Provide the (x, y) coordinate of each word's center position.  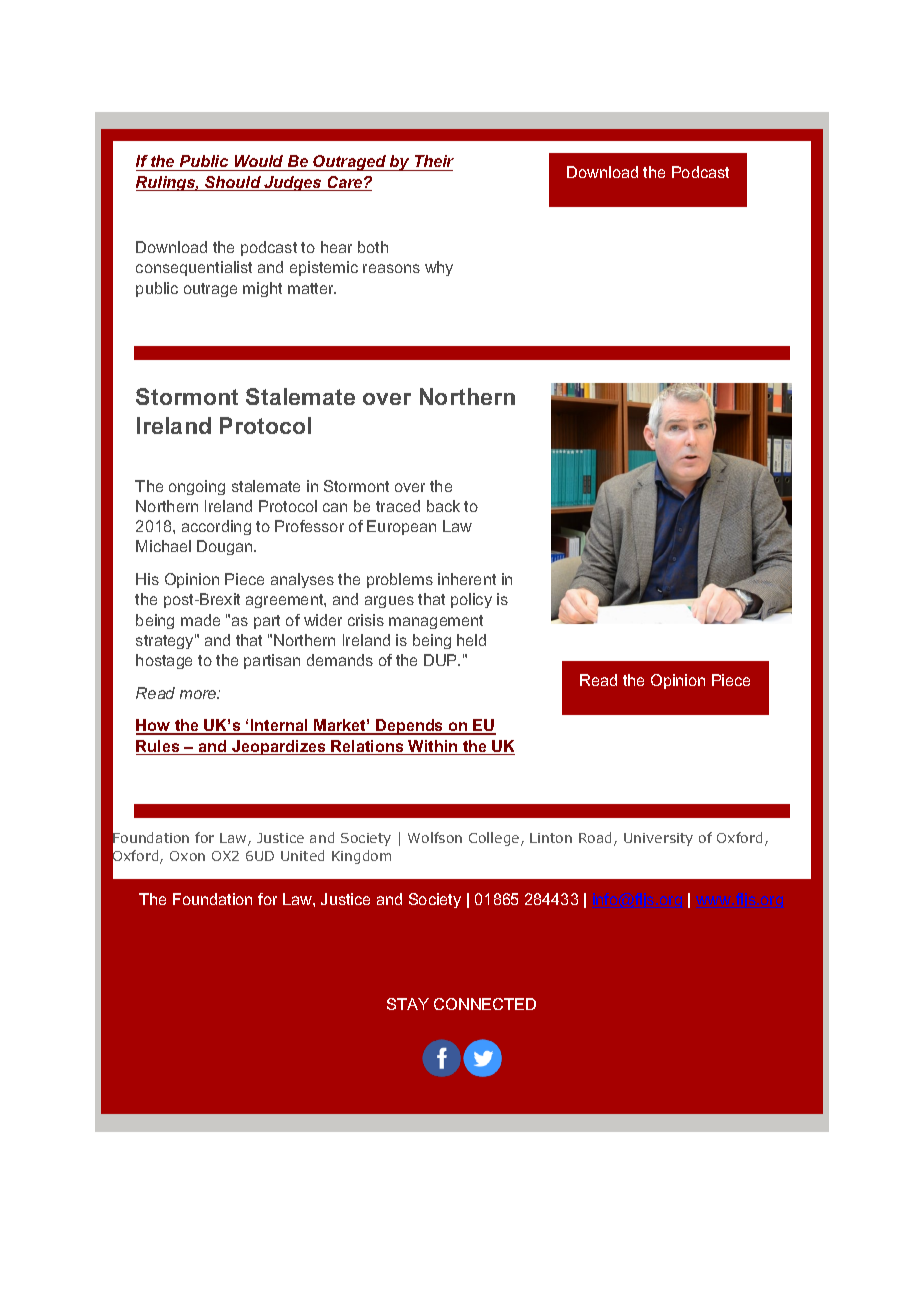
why (439, 268)
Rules (159, 747)
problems (400, 580)
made (200, 620)
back (443, 506)
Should (233, 183)
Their (433, 163)
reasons (391, 268)
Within (433, 747)
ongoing (197, 487)
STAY (408, 1004)
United (302, 855)
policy (471, 600)
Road (597, 839)
